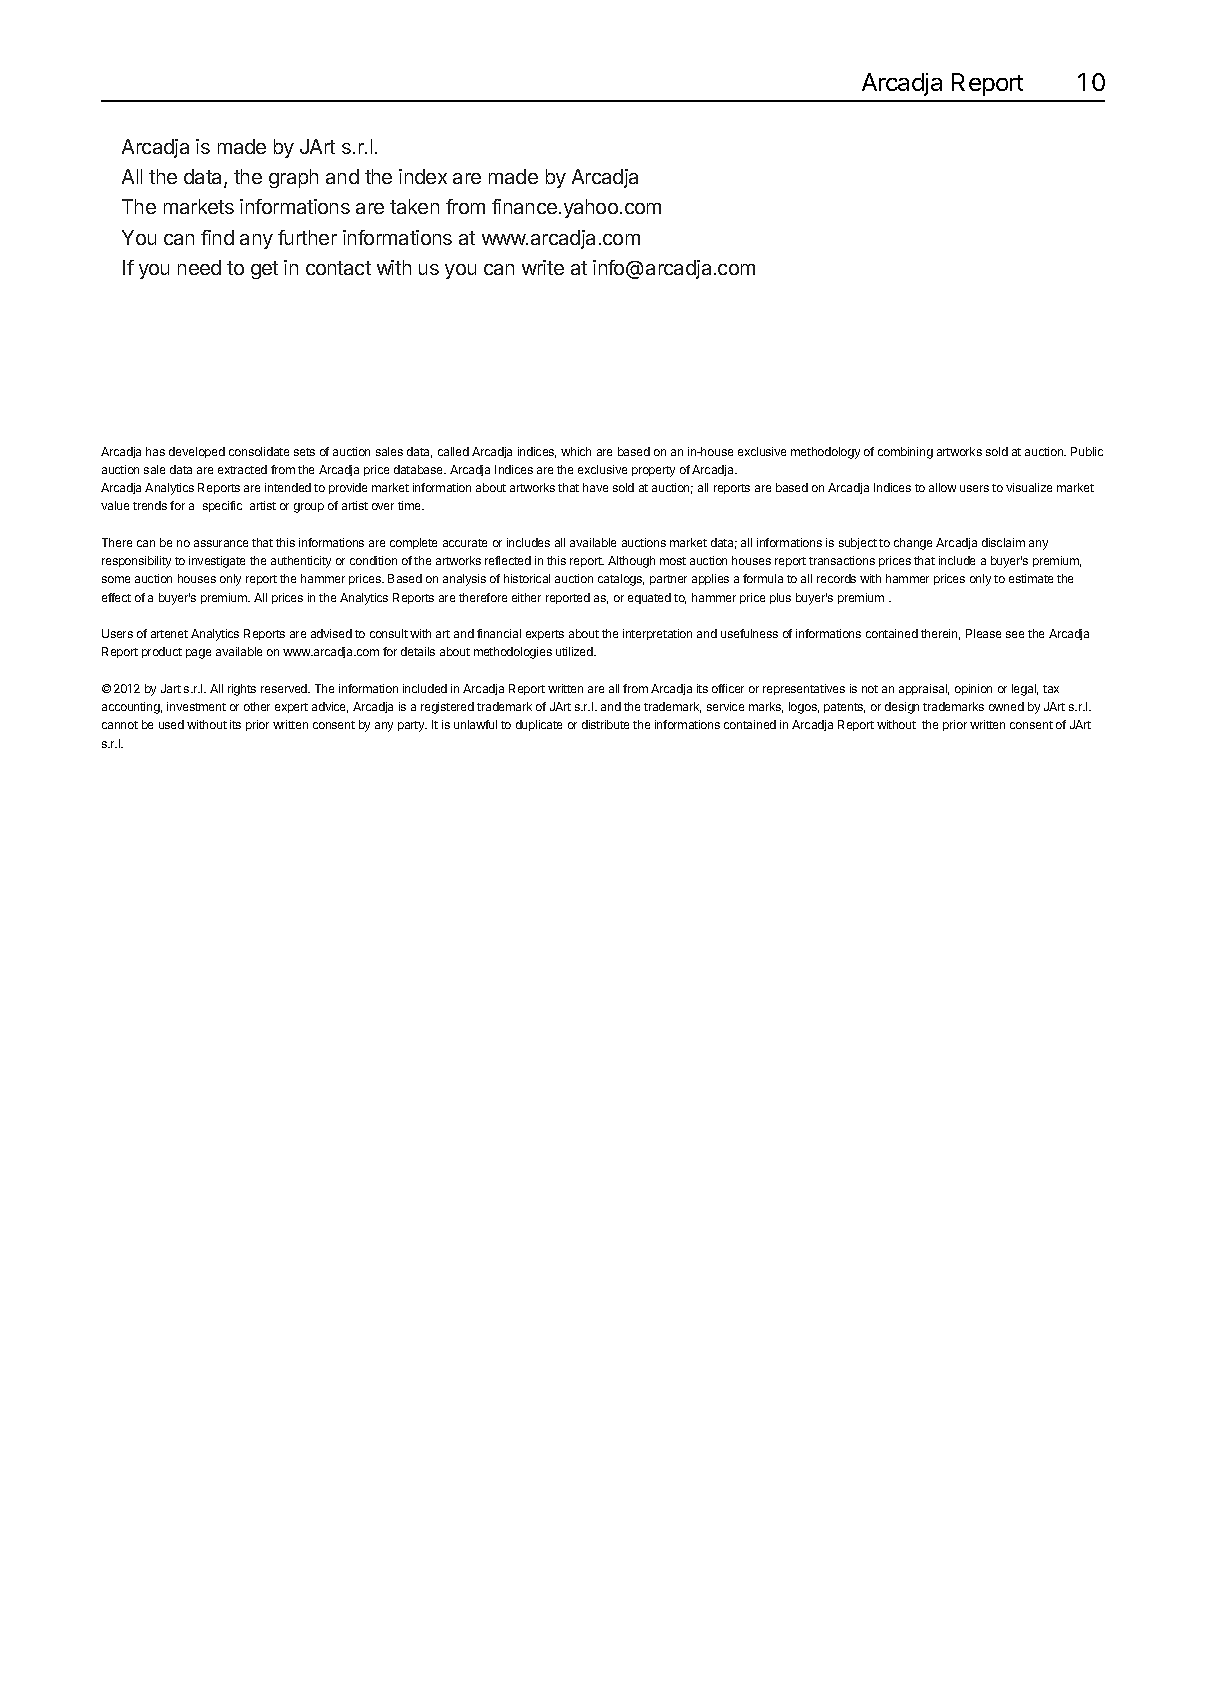 This screenshot has width=1206, height=1707. What do you see at coordinates (543, 267) in the screenshot?
I see `write` at bounding box center [543, 267].
